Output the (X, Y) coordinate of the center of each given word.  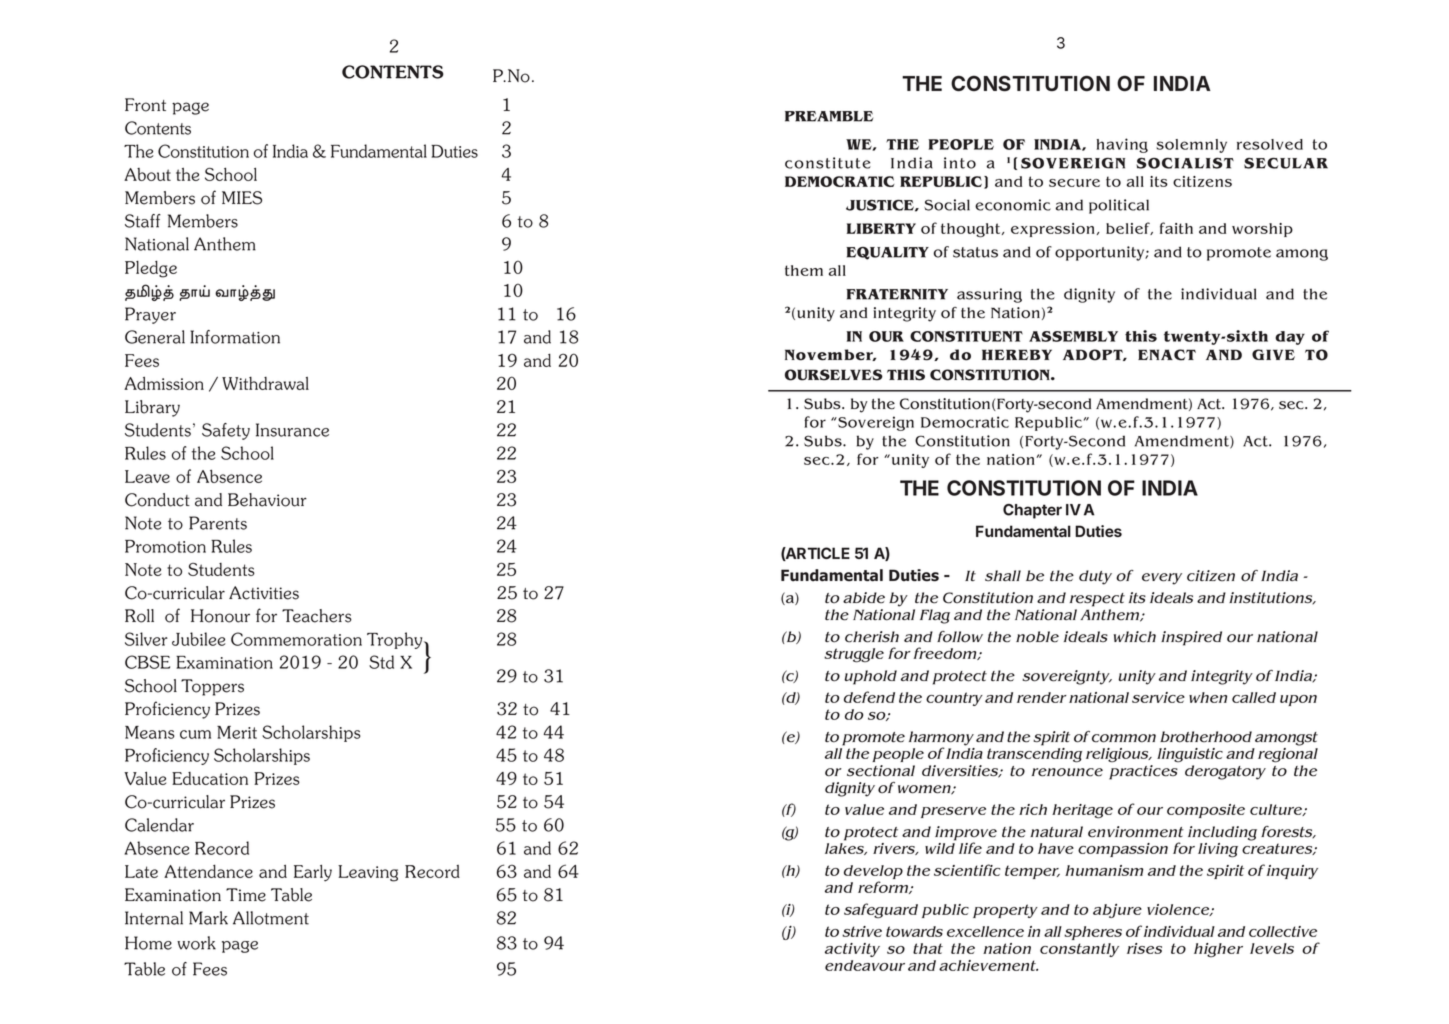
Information (235, 337)
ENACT (1167, 355)
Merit (237, 732)
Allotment (271, 918)
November (830, 355)
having (1122, 145)
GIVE (1273, 354)
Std (381, 662)
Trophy (396, 640)
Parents (218, 523)
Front (145, 105)
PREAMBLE (829, 116)
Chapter (1032, 511)
